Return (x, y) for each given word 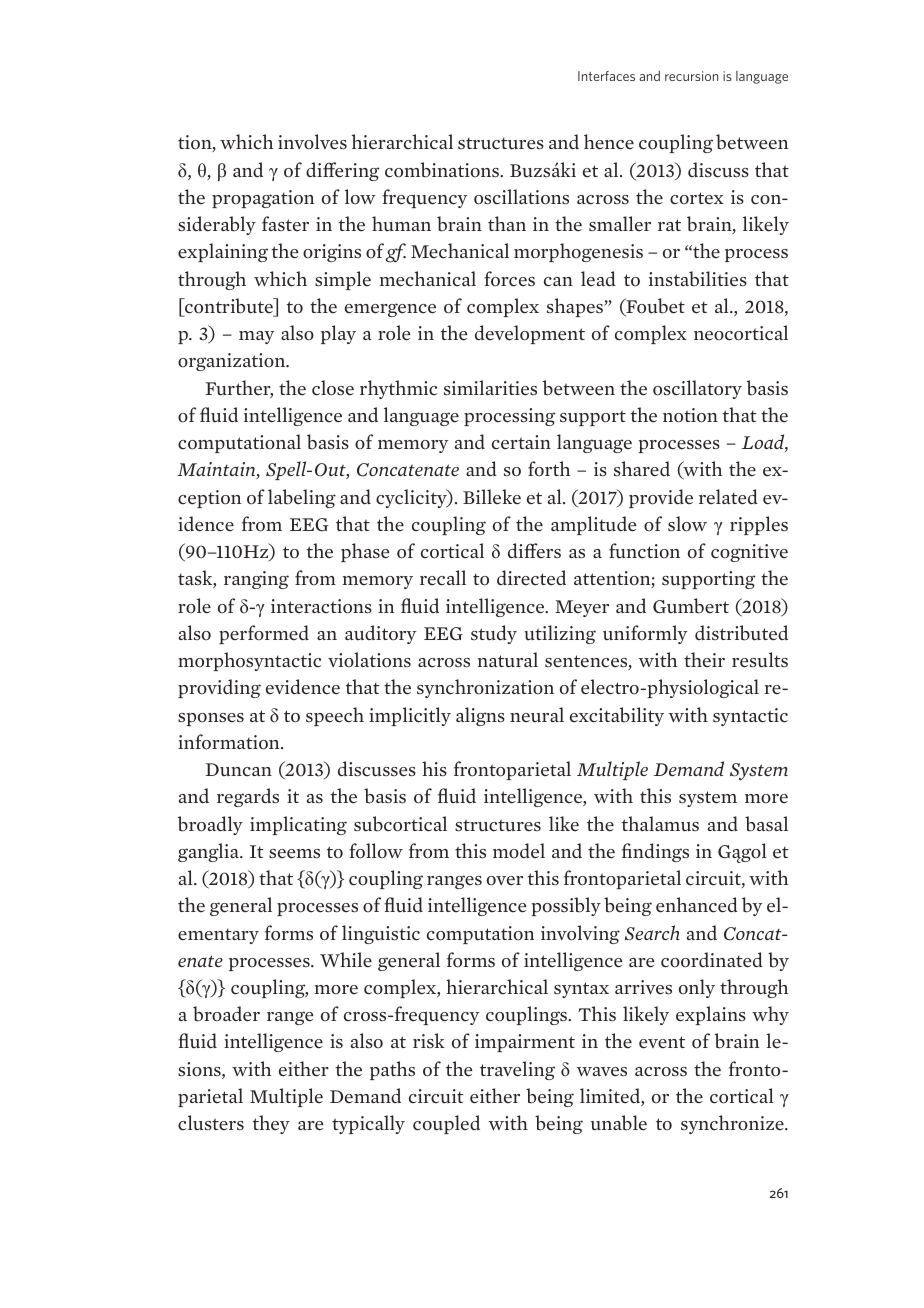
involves (312, 142)
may (256, 337)
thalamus (660, 824)
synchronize (733, 1124)
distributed (741, 633)
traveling (517, 1070)
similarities (490, 388)
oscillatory (697, 389)
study (494, 634)
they (271, 1124)
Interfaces (606, 76)
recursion (691, 76)
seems (294, 854)
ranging (256, 580)
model (519, 851)
